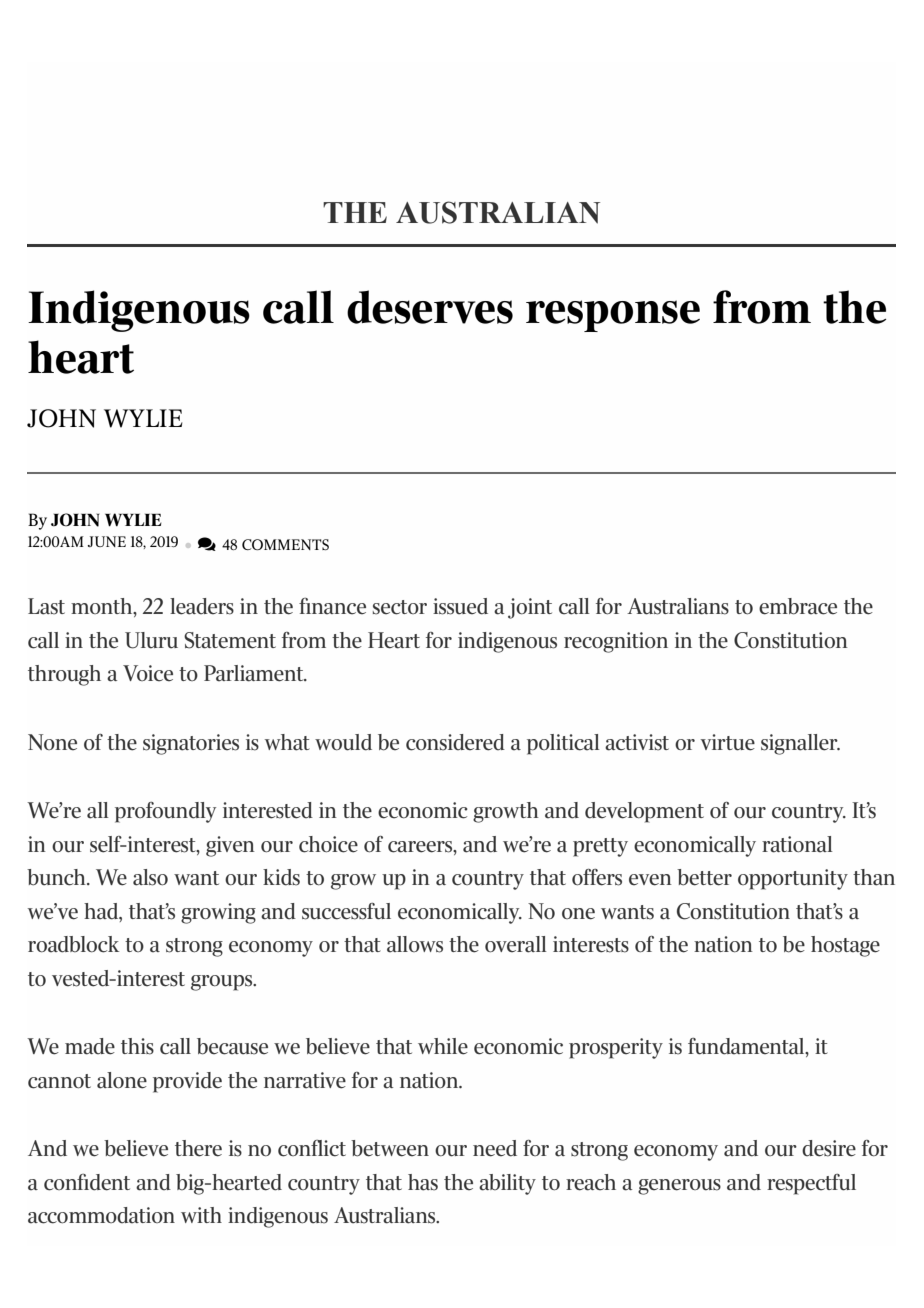 The height and width of the screenshot is (1308, 924). Describe the element at coordinates (616, 642) in the screenshot. I see `recognition` at that location.
